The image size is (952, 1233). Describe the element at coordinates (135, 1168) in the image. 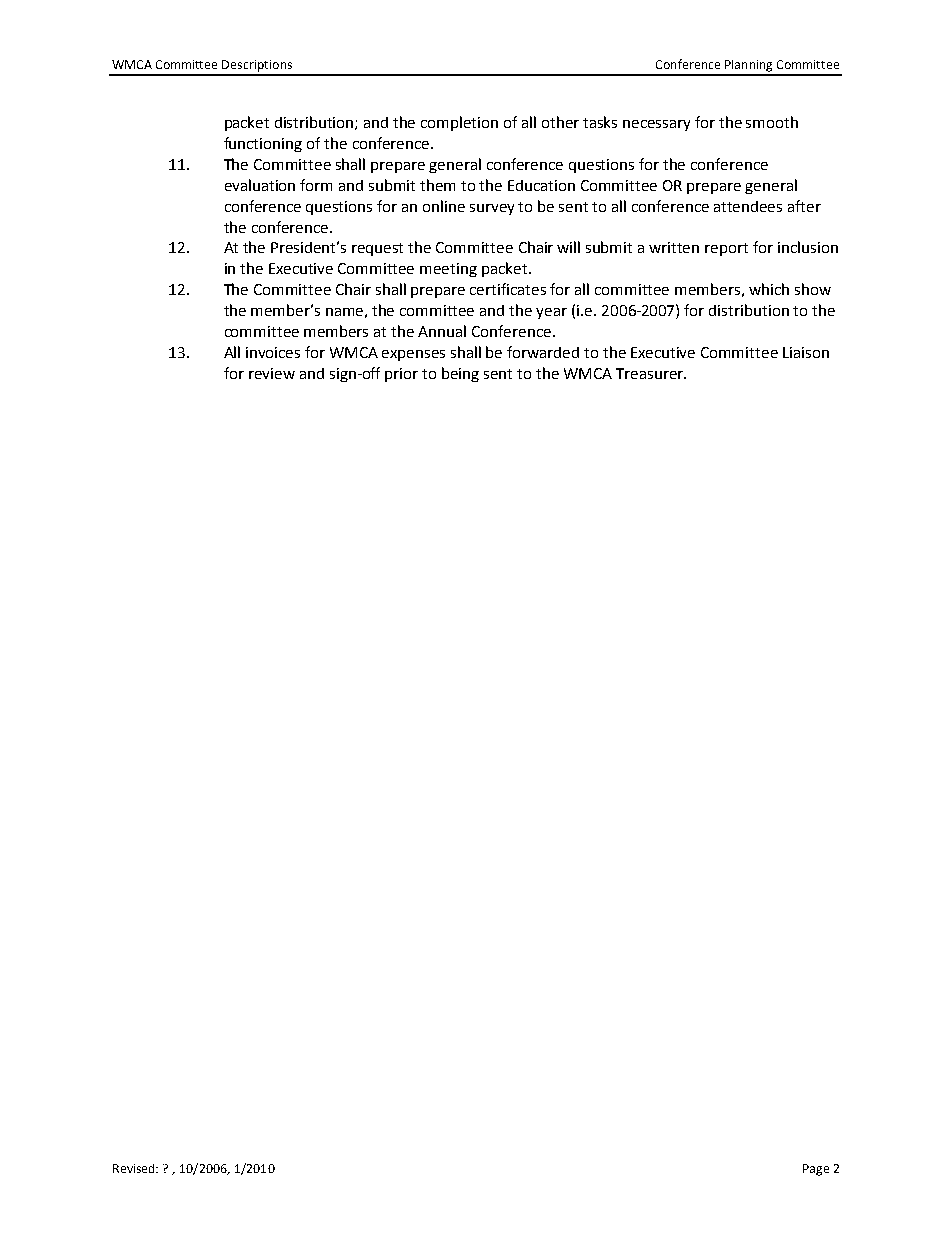

I see `Revised` at that location.
